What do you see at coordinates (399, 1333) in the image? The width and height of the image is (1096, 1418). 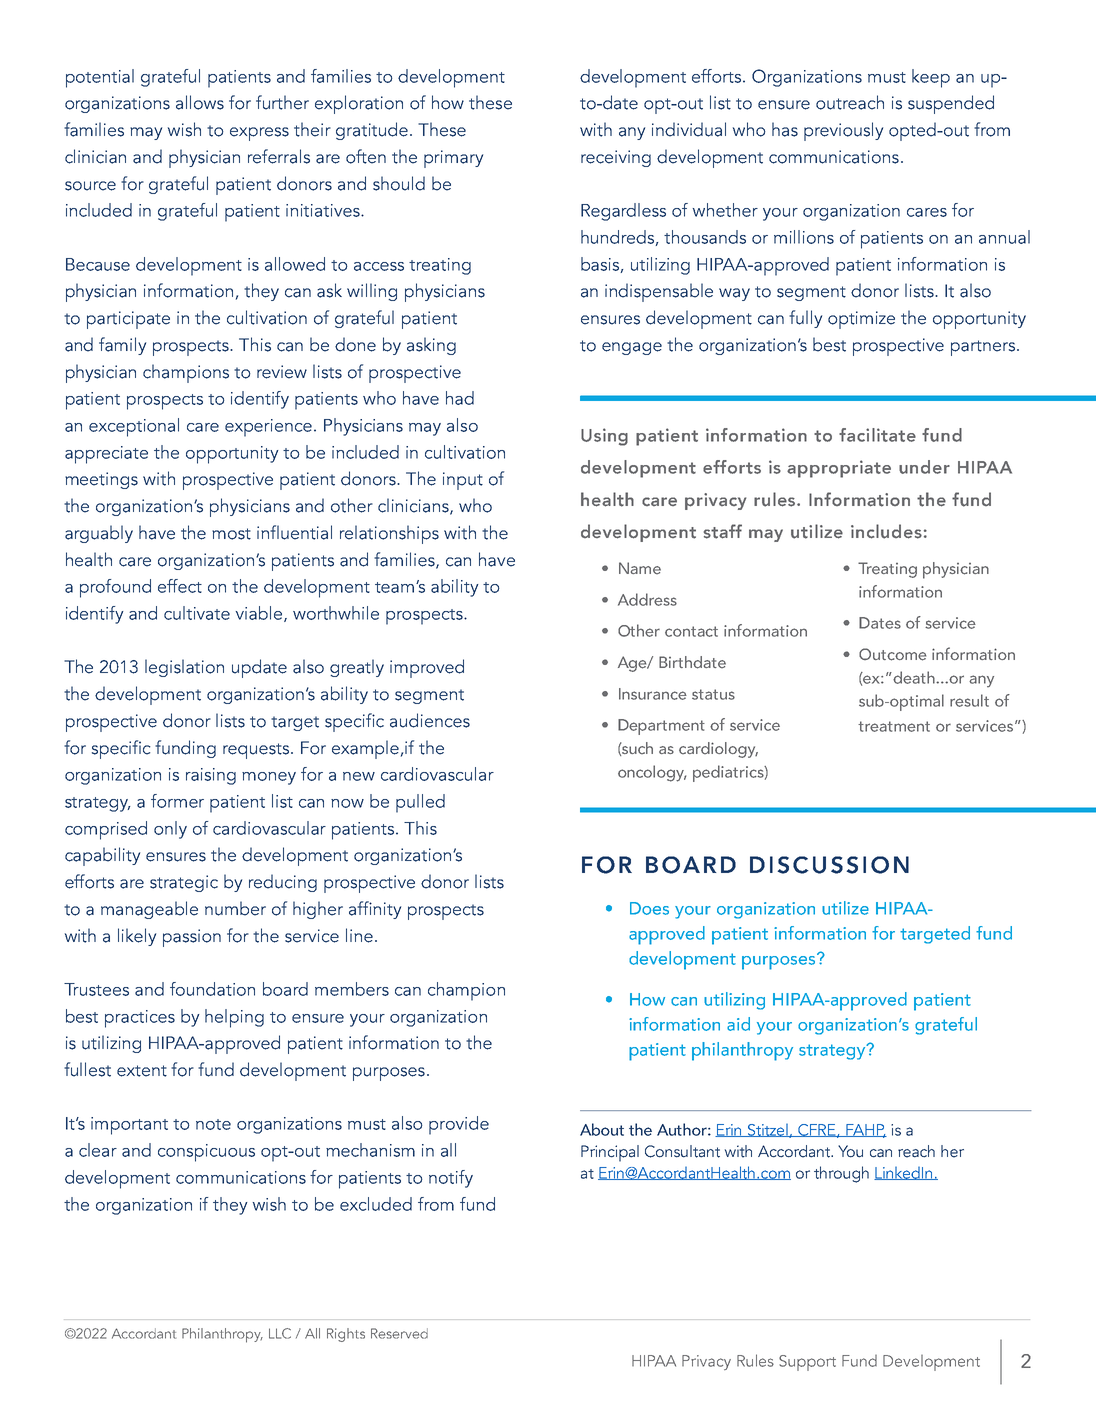 I see `Reserved` at bounding box center [399, 1333].
